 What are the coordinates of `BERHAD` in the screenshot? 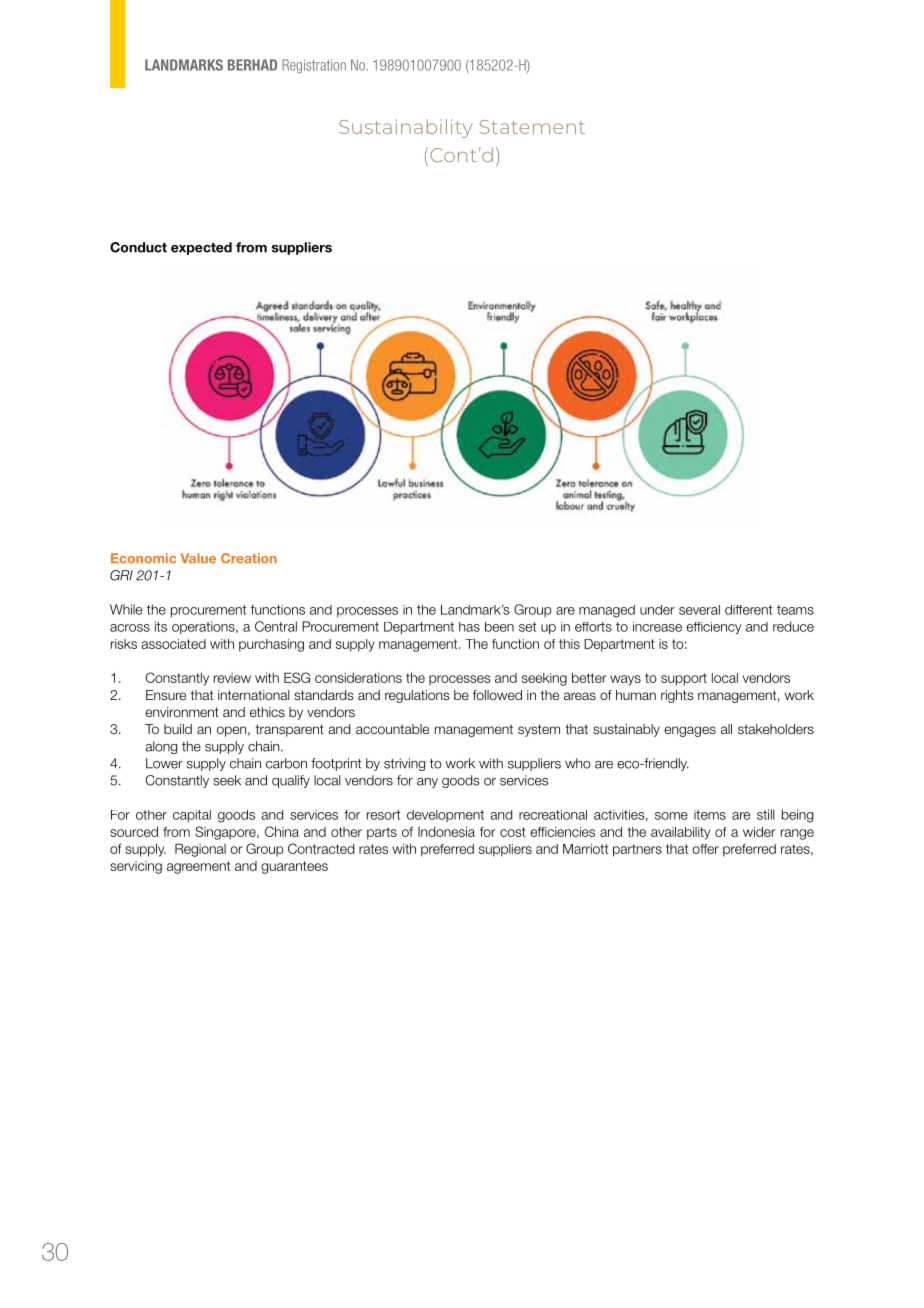 It's located at (252, 65).
